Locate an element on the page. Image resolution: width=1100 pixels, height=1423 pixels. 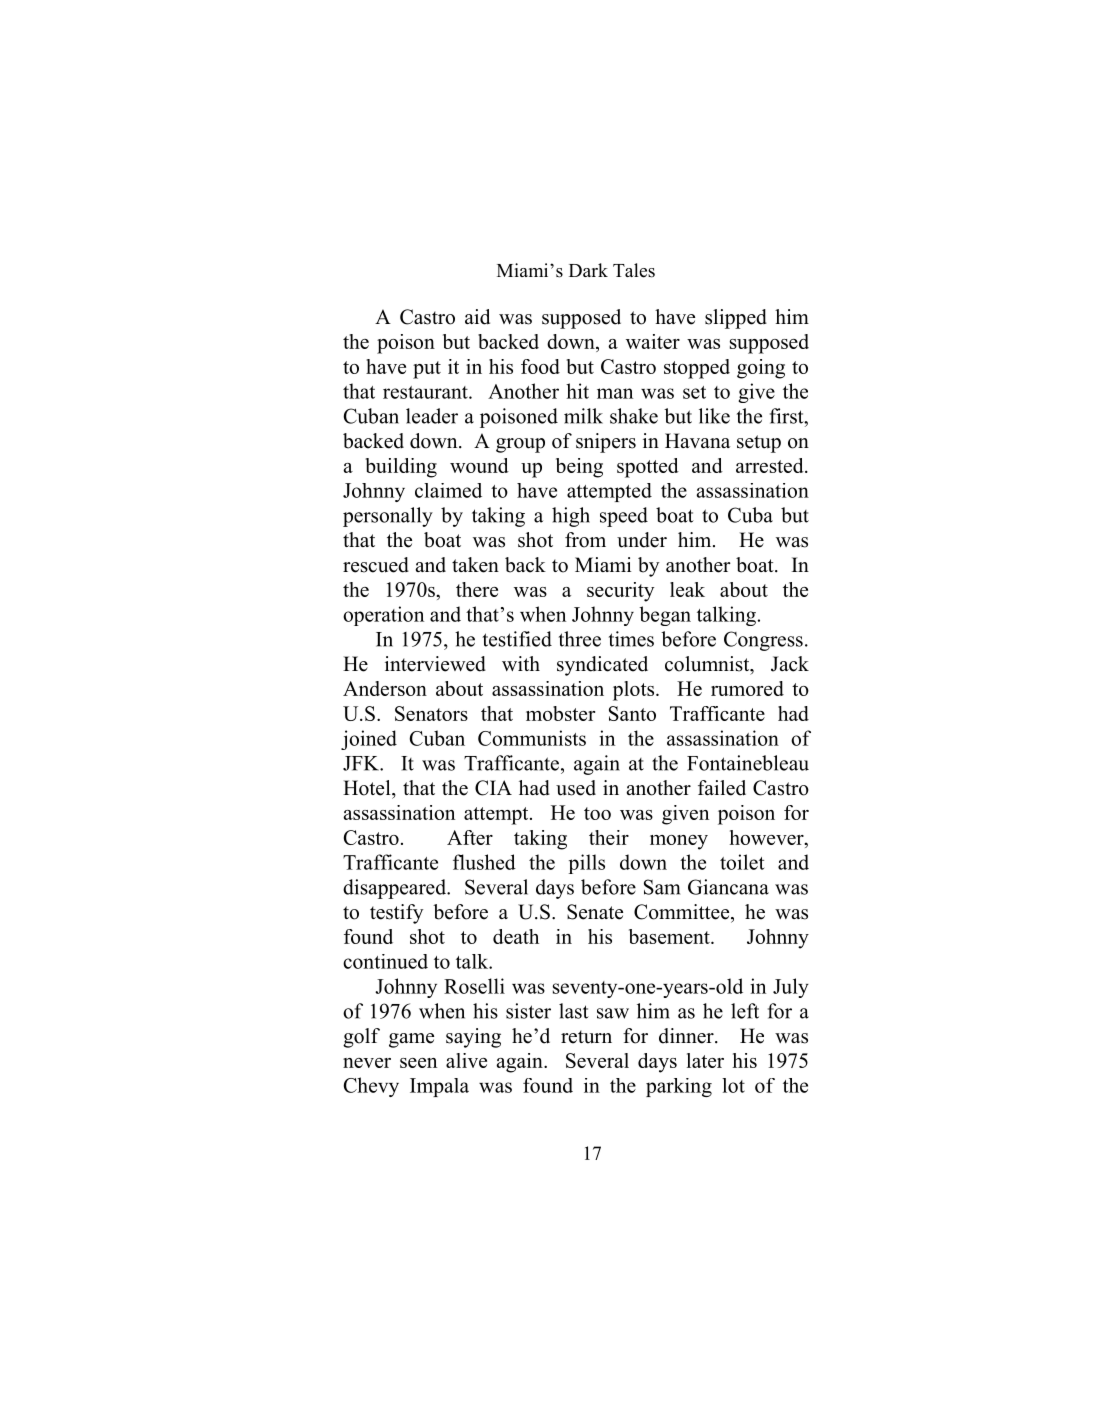
leak is located at coordinates (687, 589).
